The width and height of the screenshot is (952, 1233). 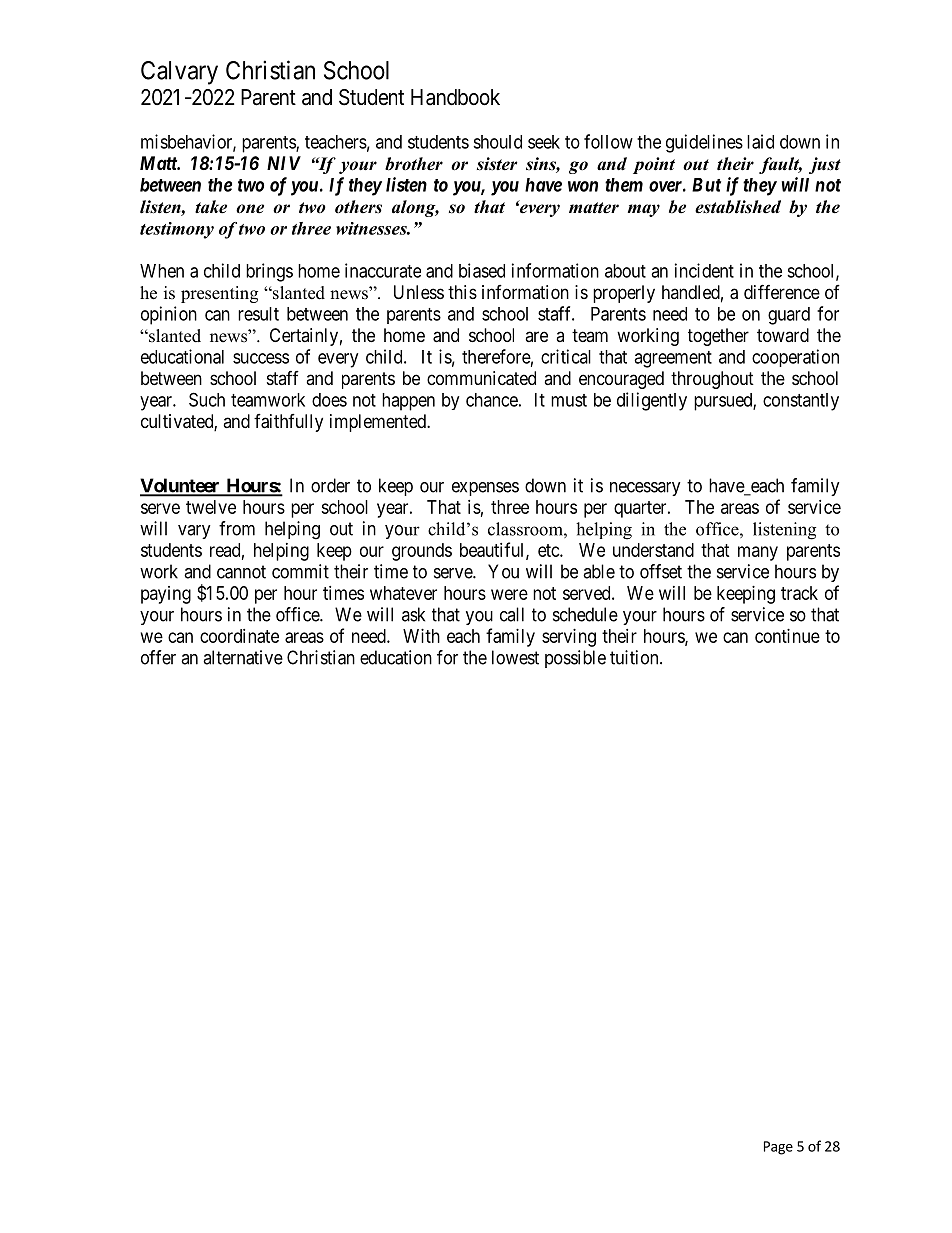 What do you see at coordinates (515, 657) in the screenshot?
I see `lowest` at bounding box center [515, 657].
